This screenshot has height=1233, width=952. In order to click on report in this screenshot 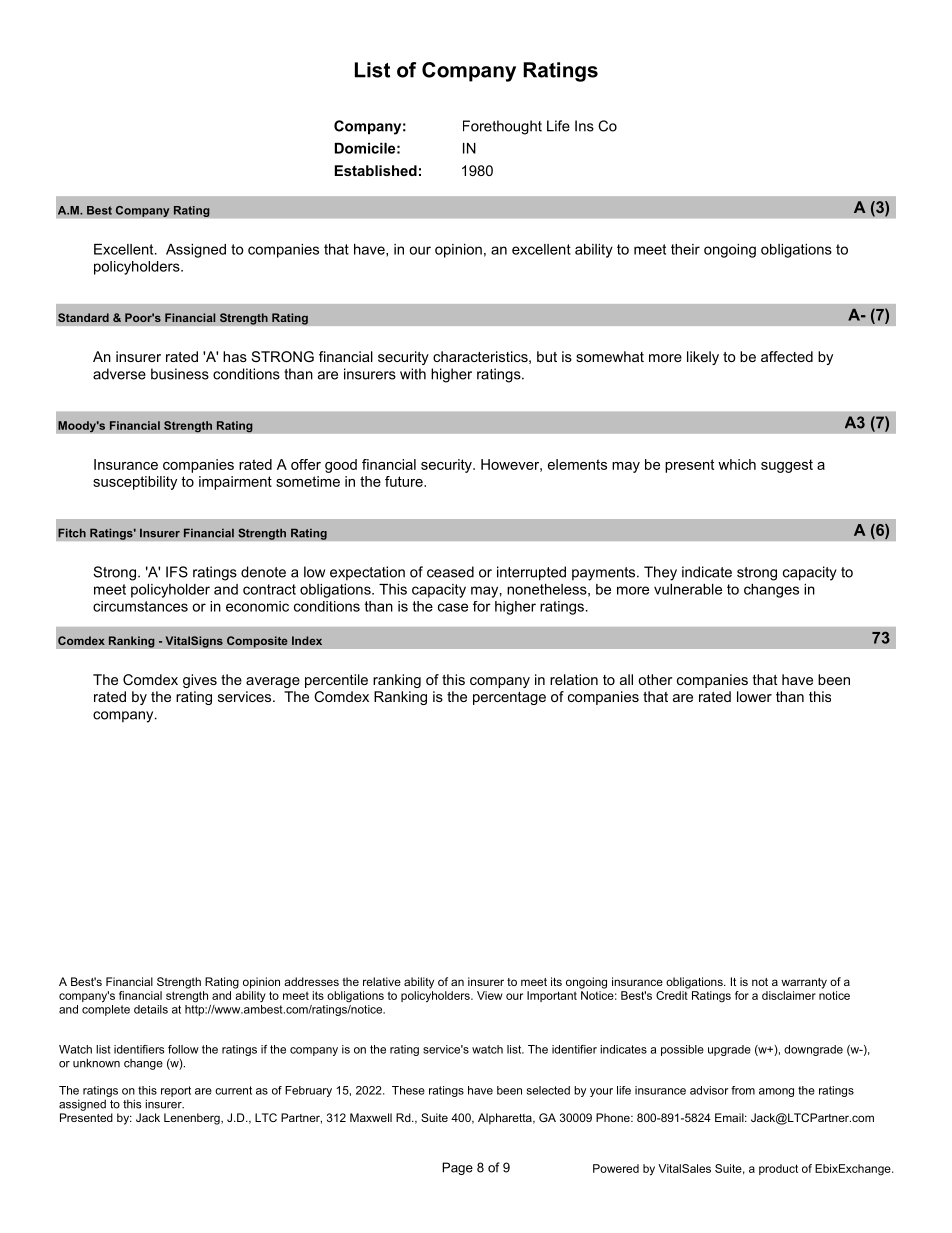, I will do `click(176, 1091)`.
